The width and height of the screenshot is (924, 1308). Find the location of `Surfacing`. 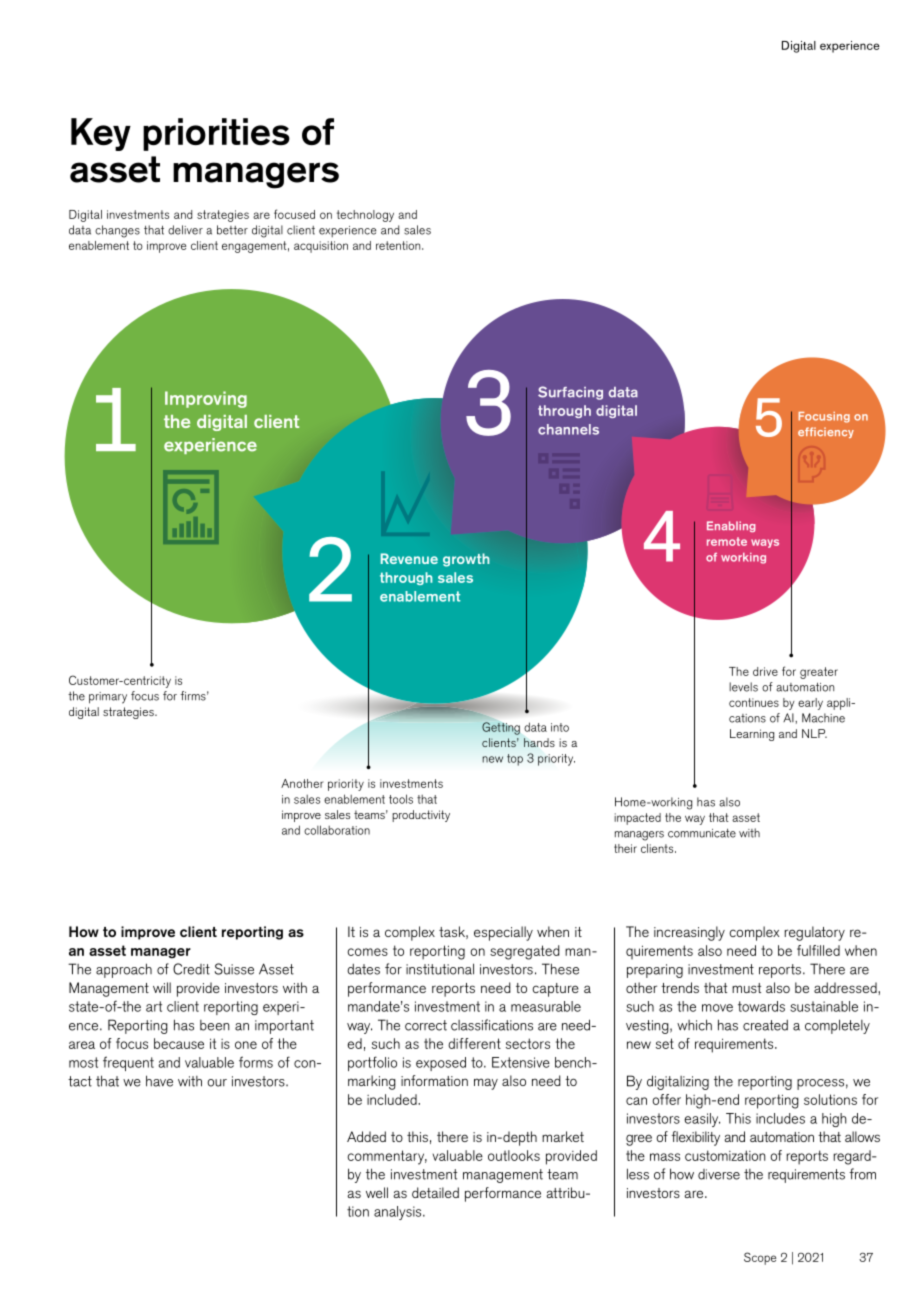

Surfacing is located at coordinates (570, 393).
